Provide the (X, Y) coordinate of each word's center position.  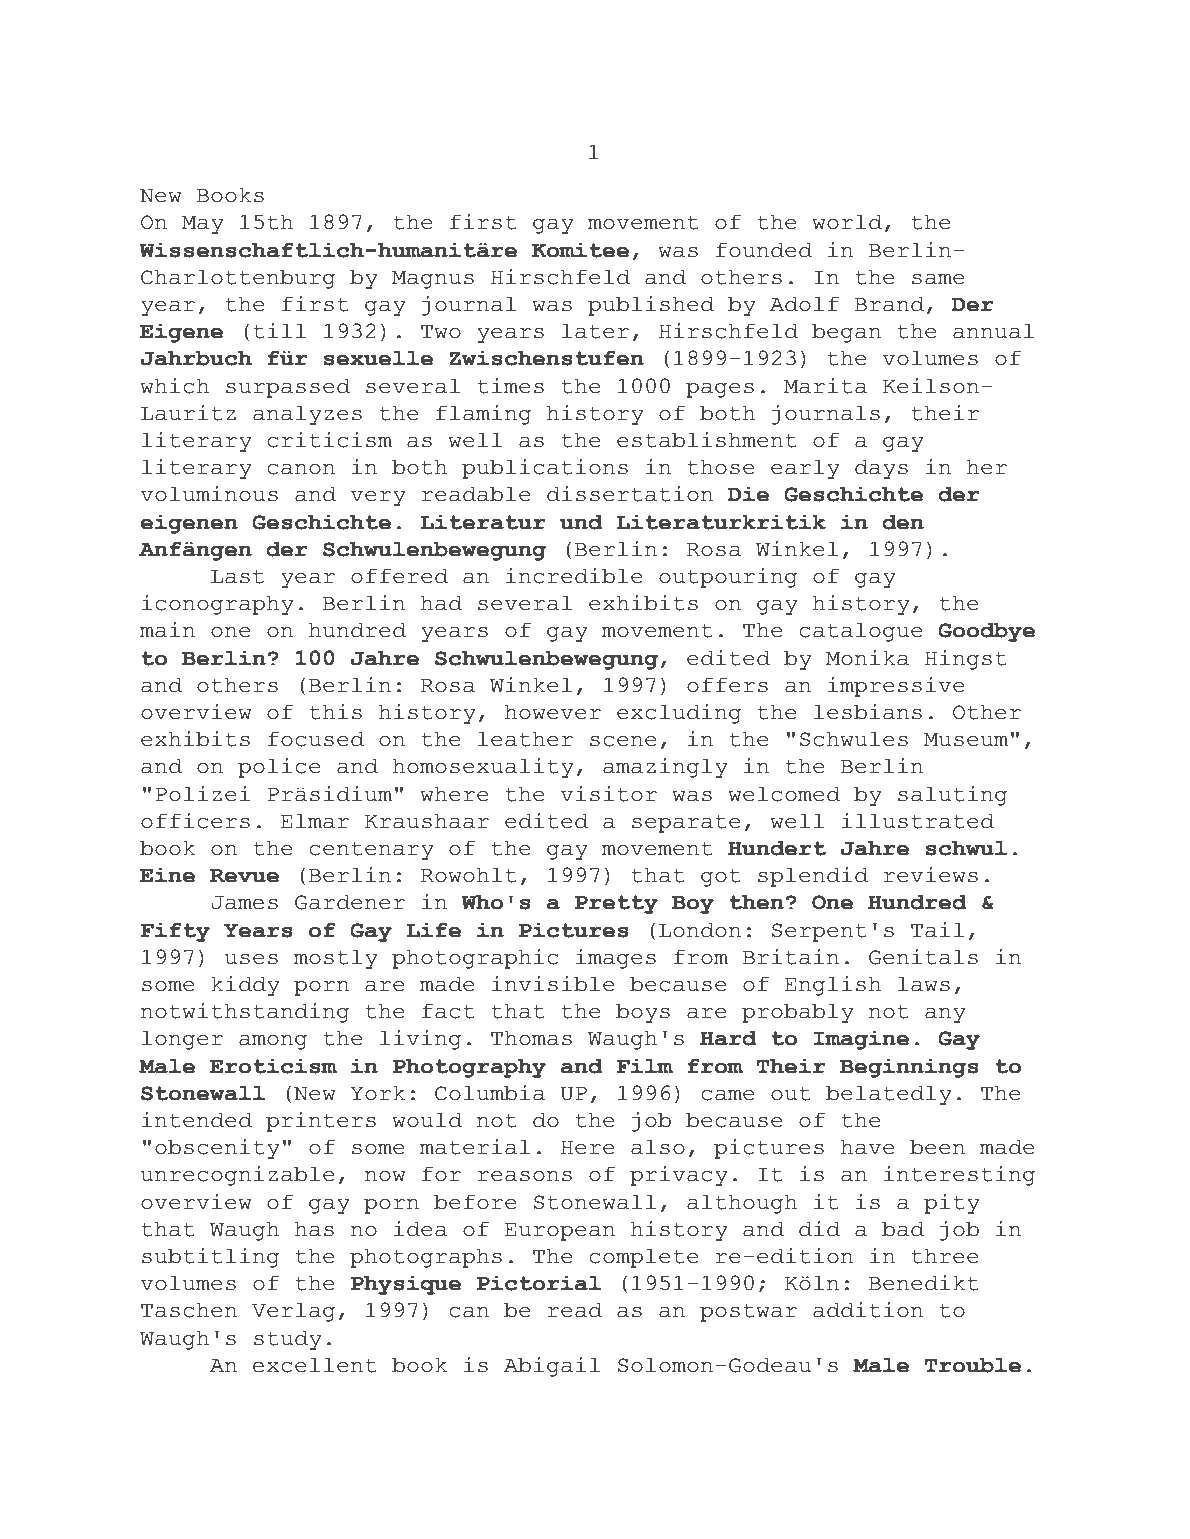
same (938, 279)
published (651, 306)
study (288, 1340)
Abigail (552, 1367)
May (203, 225)
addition (868, 1310)
